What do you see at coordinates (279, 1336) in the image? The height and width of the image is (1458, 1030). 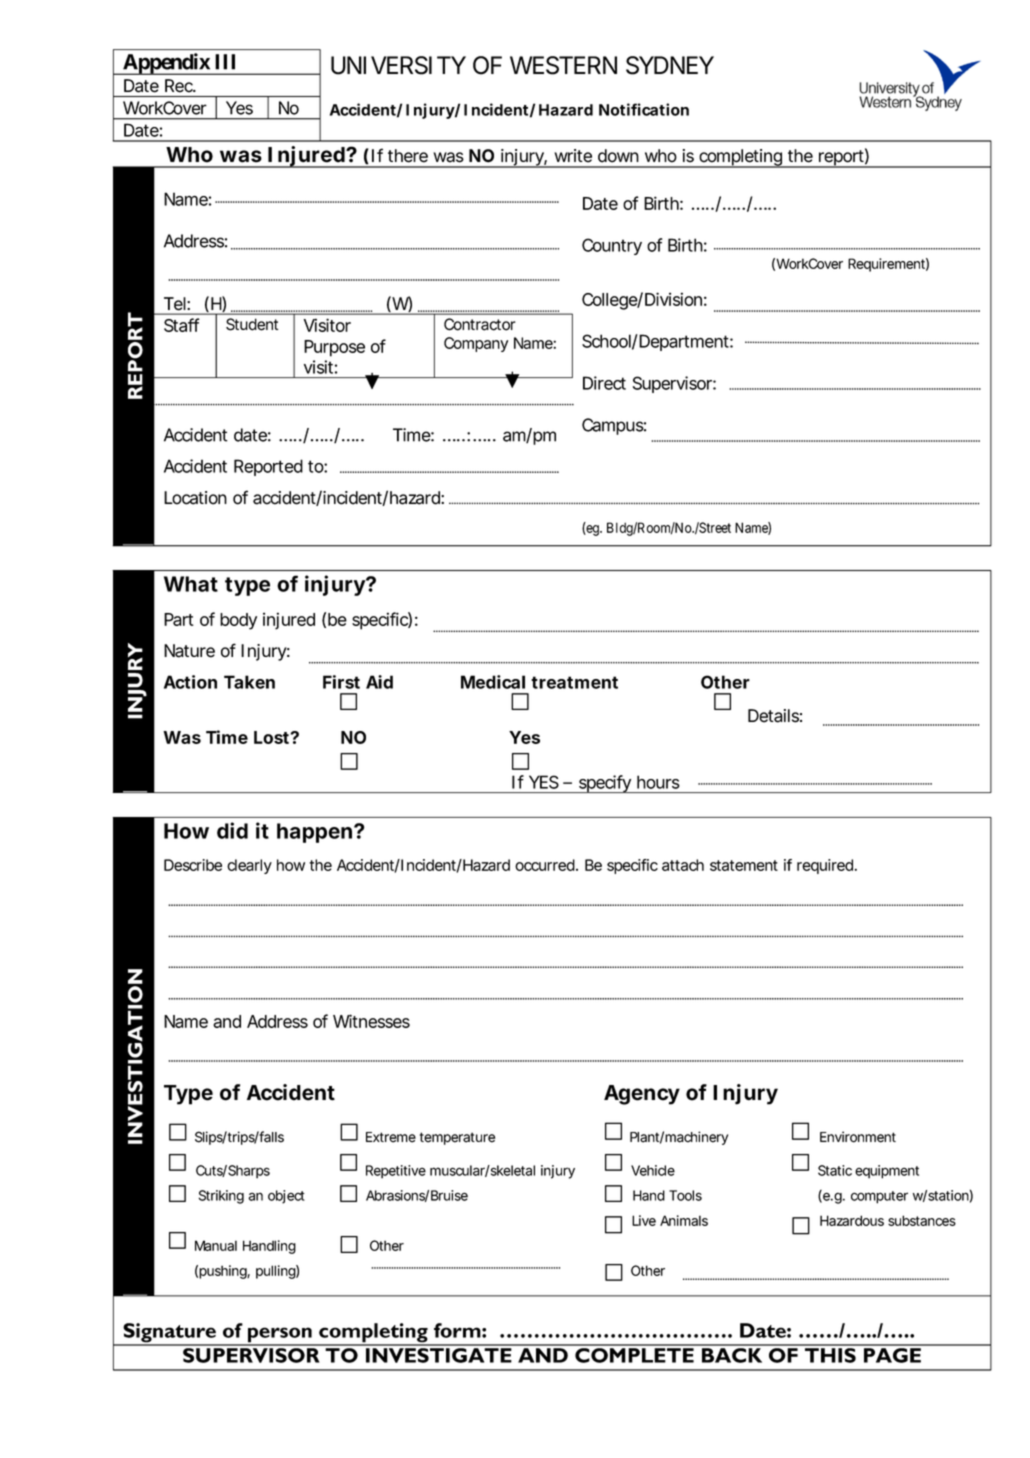 I see `person` at bounding box center [279, 1336].
